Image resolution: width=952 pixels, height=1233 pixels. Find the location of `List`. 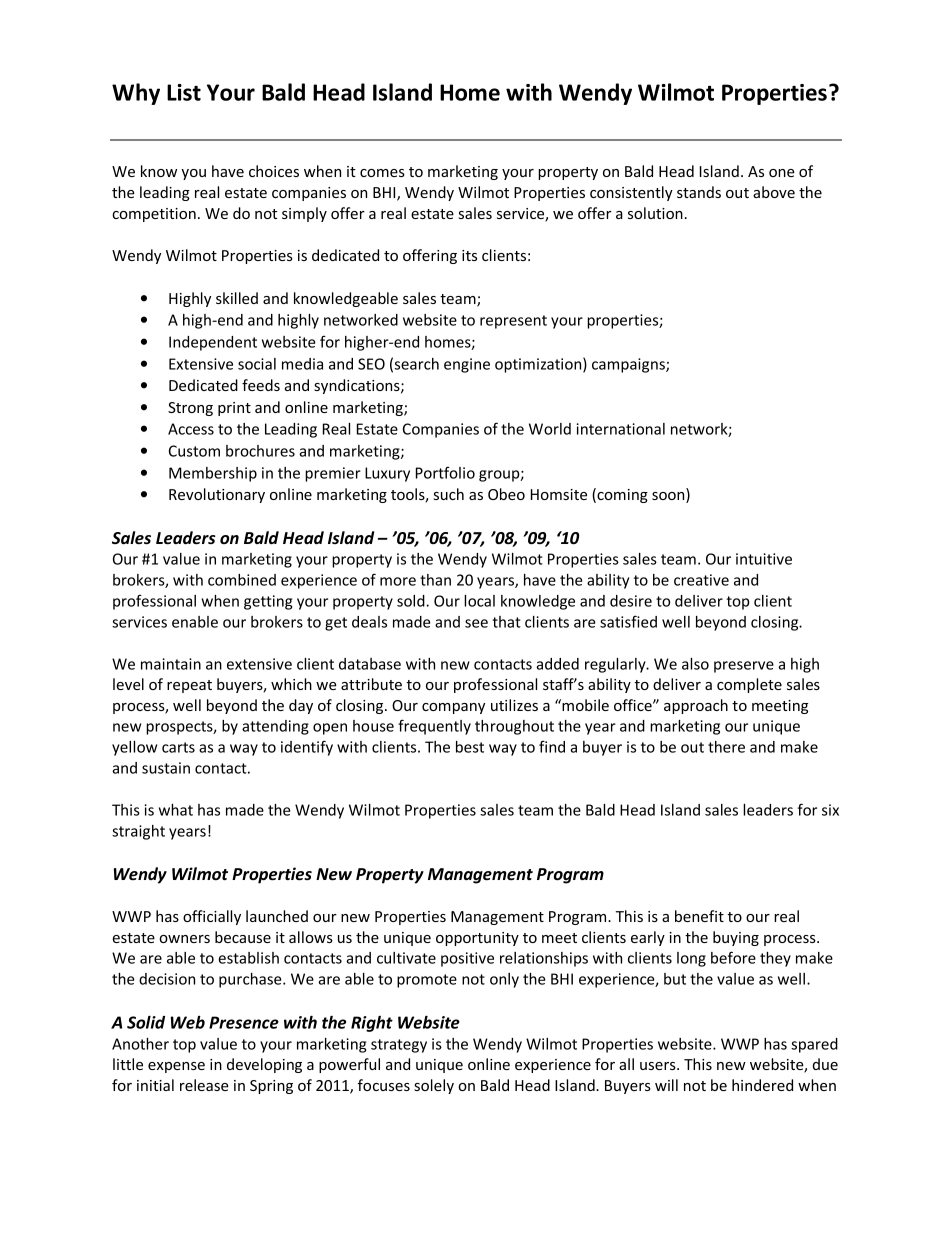

List is located at coordinates (184, 92).
